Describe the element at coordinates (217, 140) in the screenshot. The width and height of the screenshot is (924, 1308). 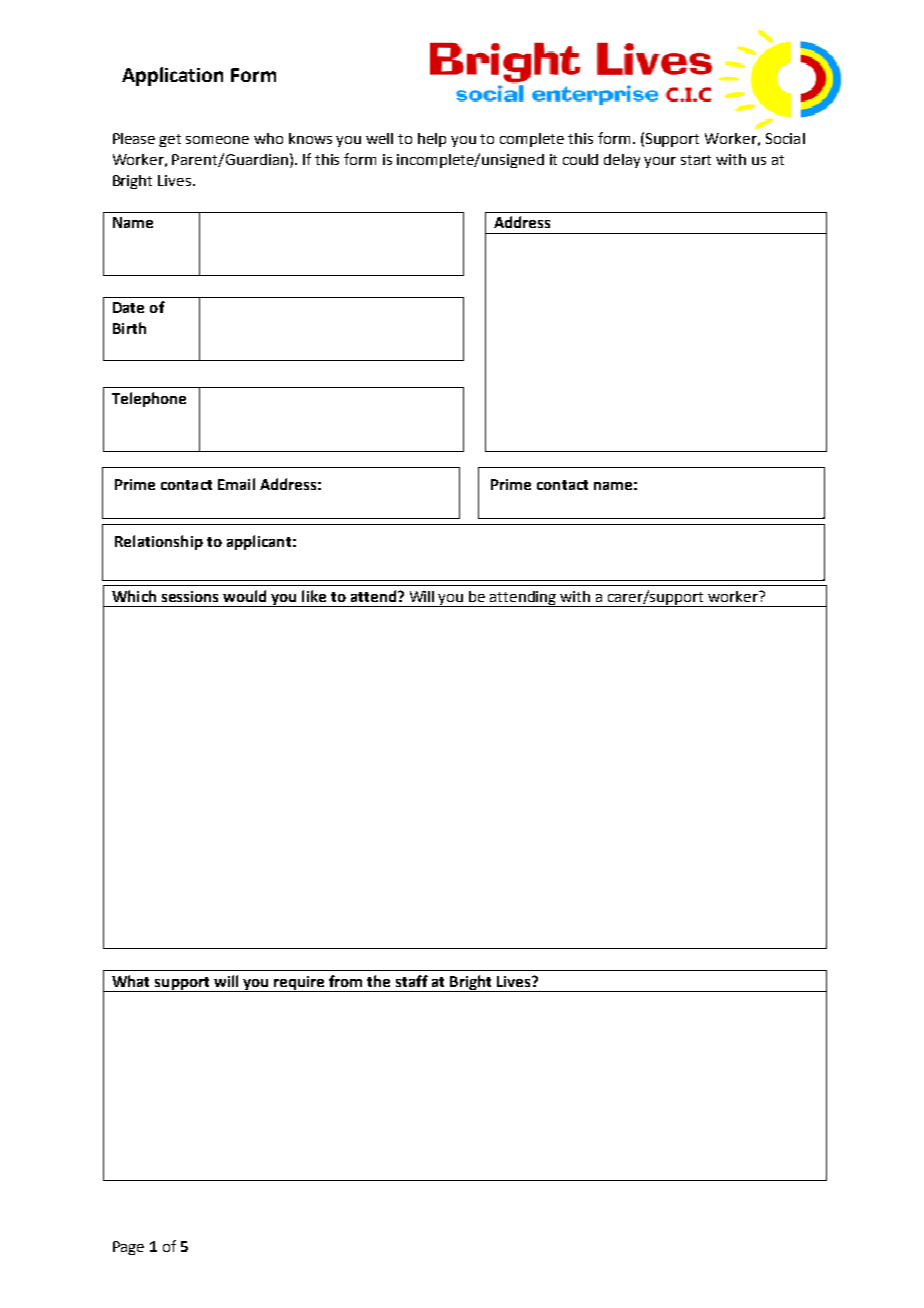
I see `someone` at that location.
